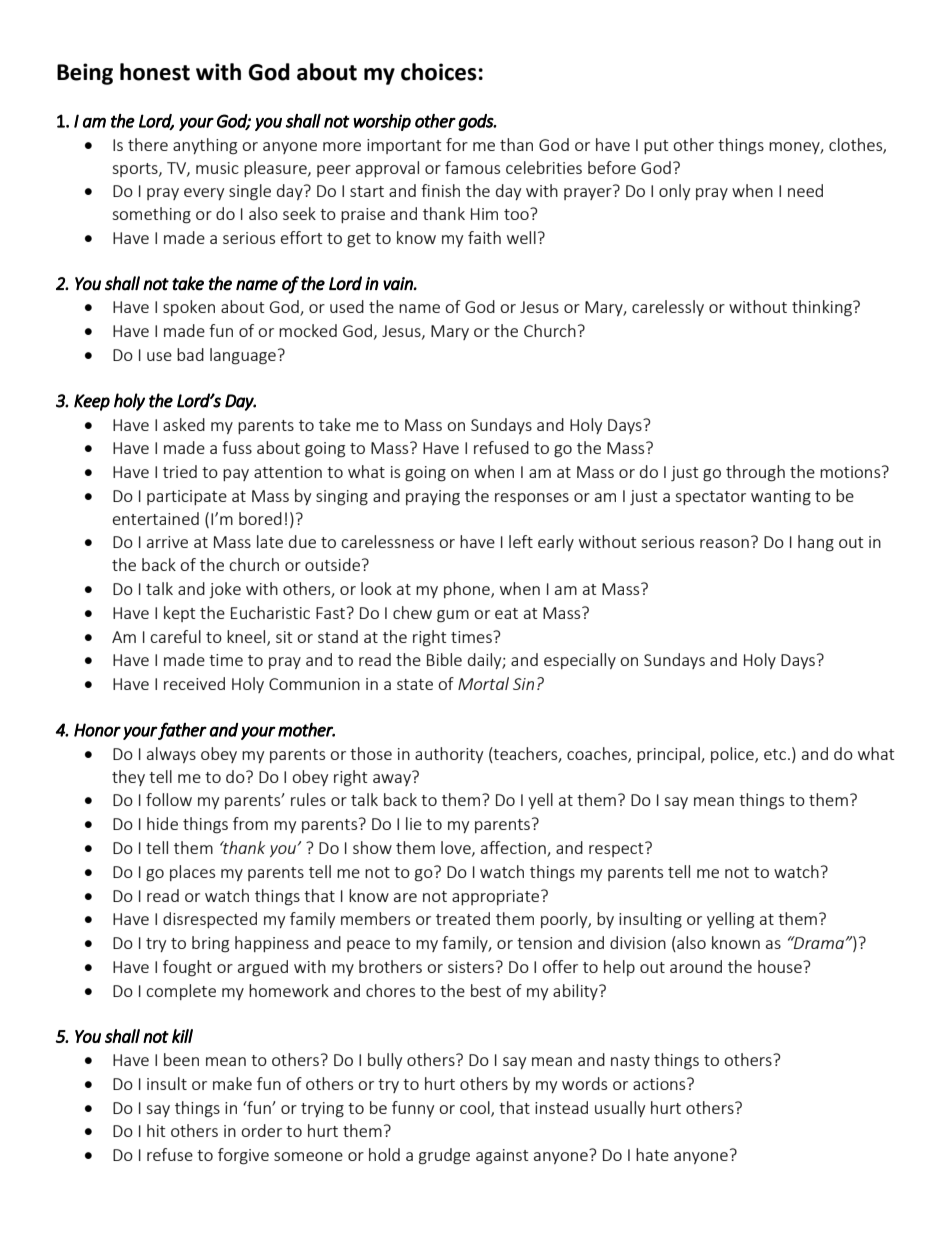 The height and width of the image is (1233, 952). Describe the element at coordinates (656, 147) in the image. I see `put` at that location.
